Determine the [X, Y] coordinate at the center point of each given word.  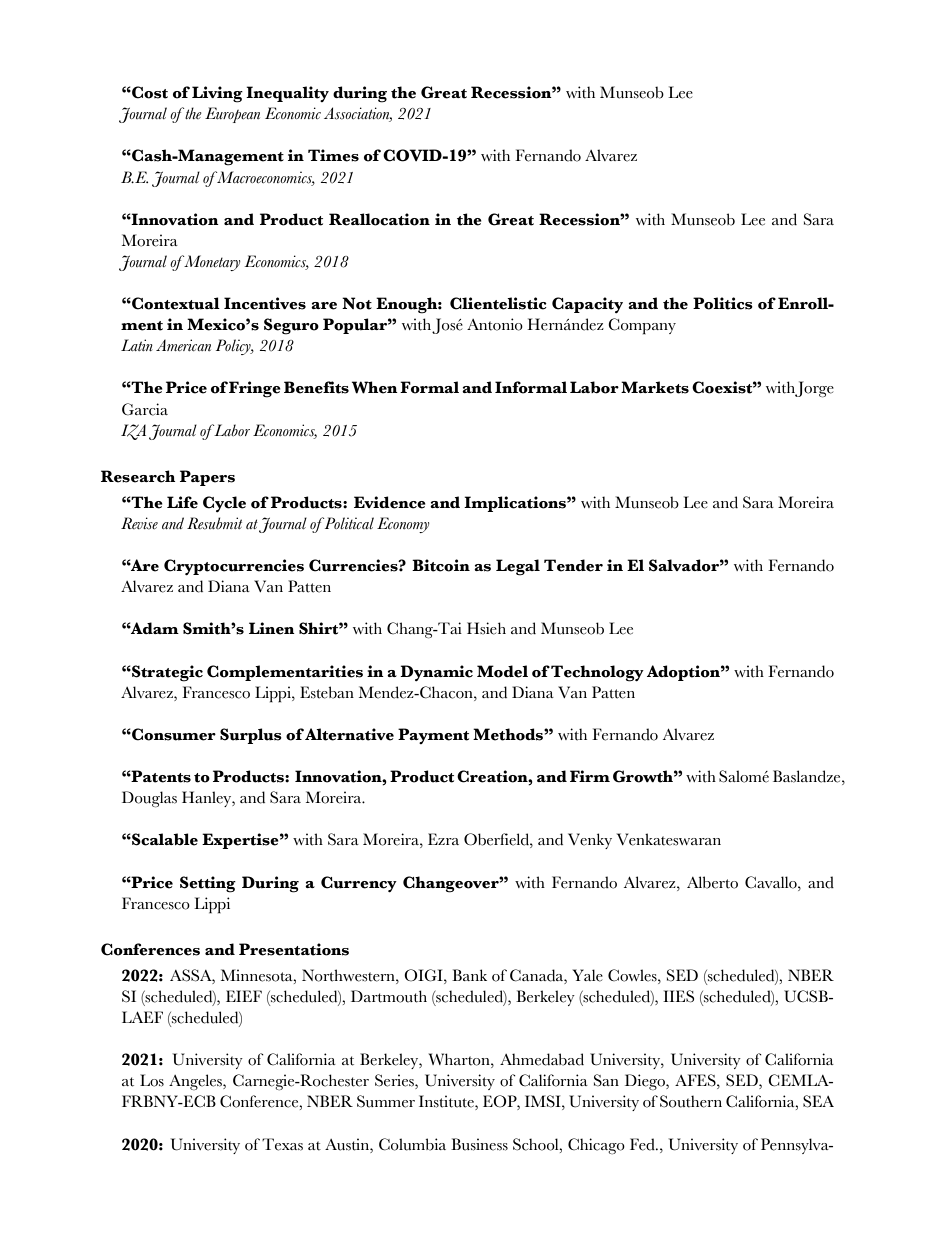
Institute [447, 1102]
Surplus [251, 736]
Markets [655, 387]
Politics [723, 303]
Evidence [390, 502]
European [232, 115]
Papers [207, 478]
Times [333, 155]
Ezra [443, 839]
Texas [282, 1144]
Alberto [712, 882]
